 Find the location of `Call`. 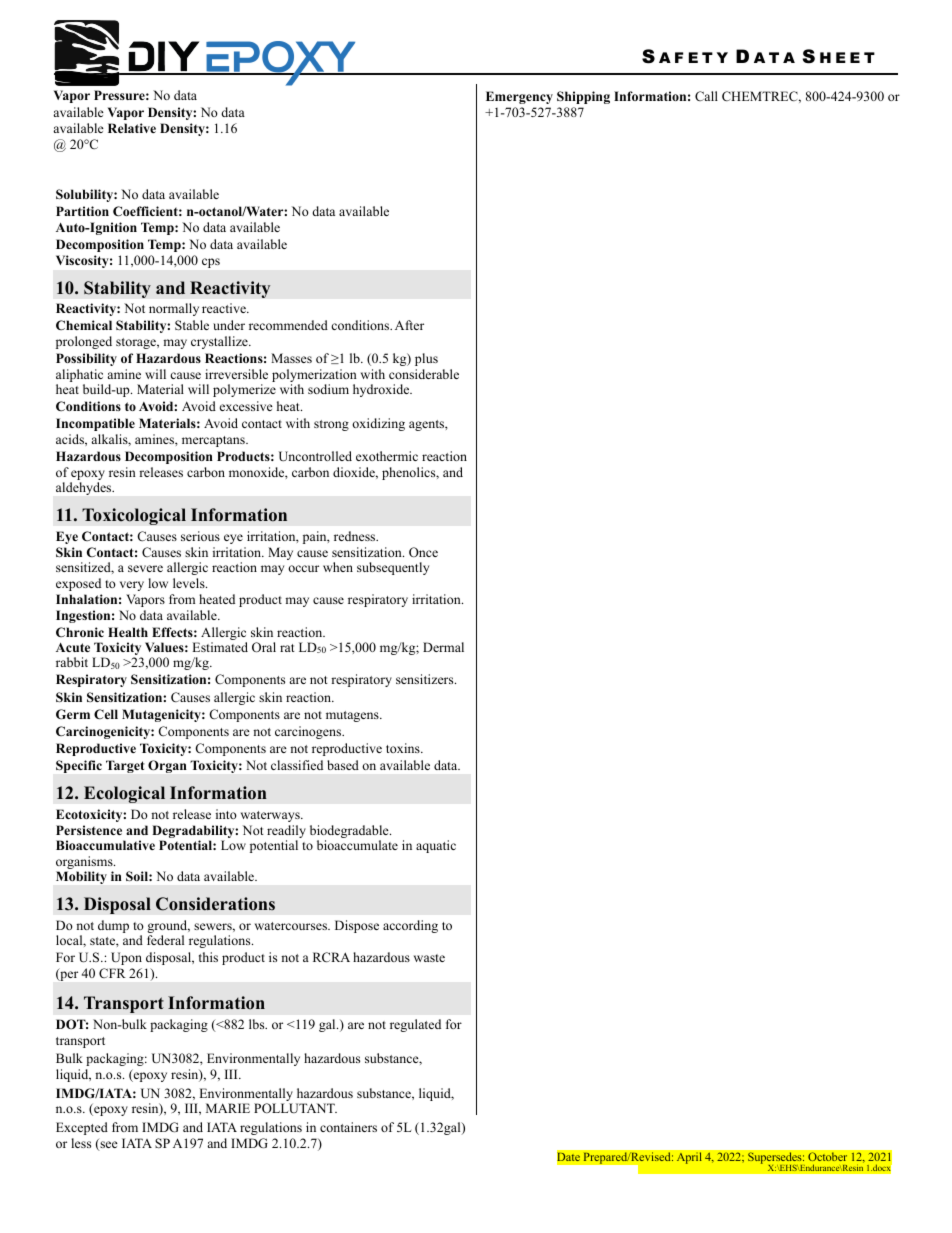

Call is located at coordinates (706, 96).
